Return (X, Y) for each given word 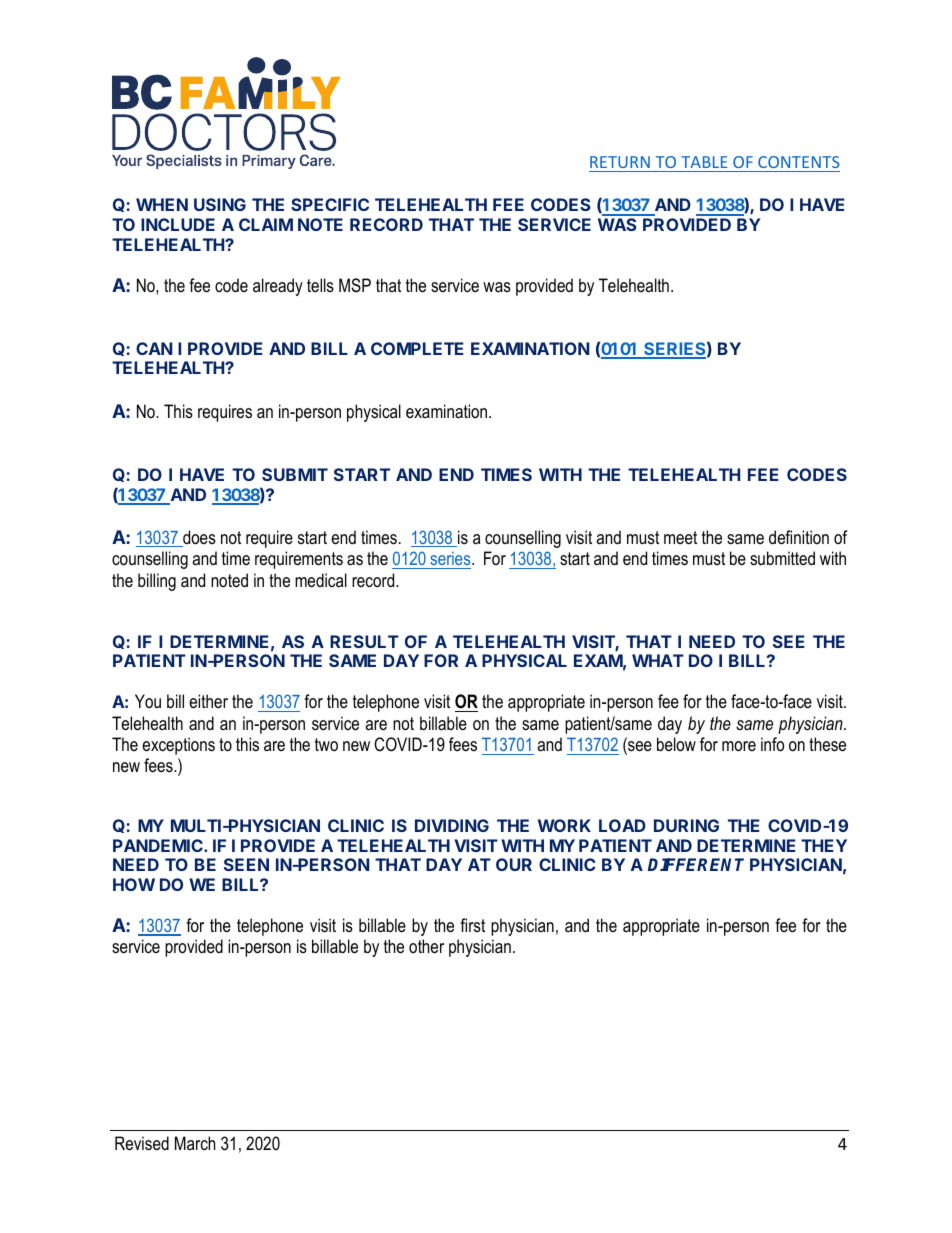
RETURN (620, 164)
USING (220, 204)
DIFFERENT (696, 864)
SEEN (246, 864)
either (208, 701)
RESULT (364, 641)
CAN (154, 348)
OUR (514, 864)
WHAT (658, 660)
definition (799, 537)
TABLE (704, 162)
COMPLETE (417, 348)
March (195, 1143)
